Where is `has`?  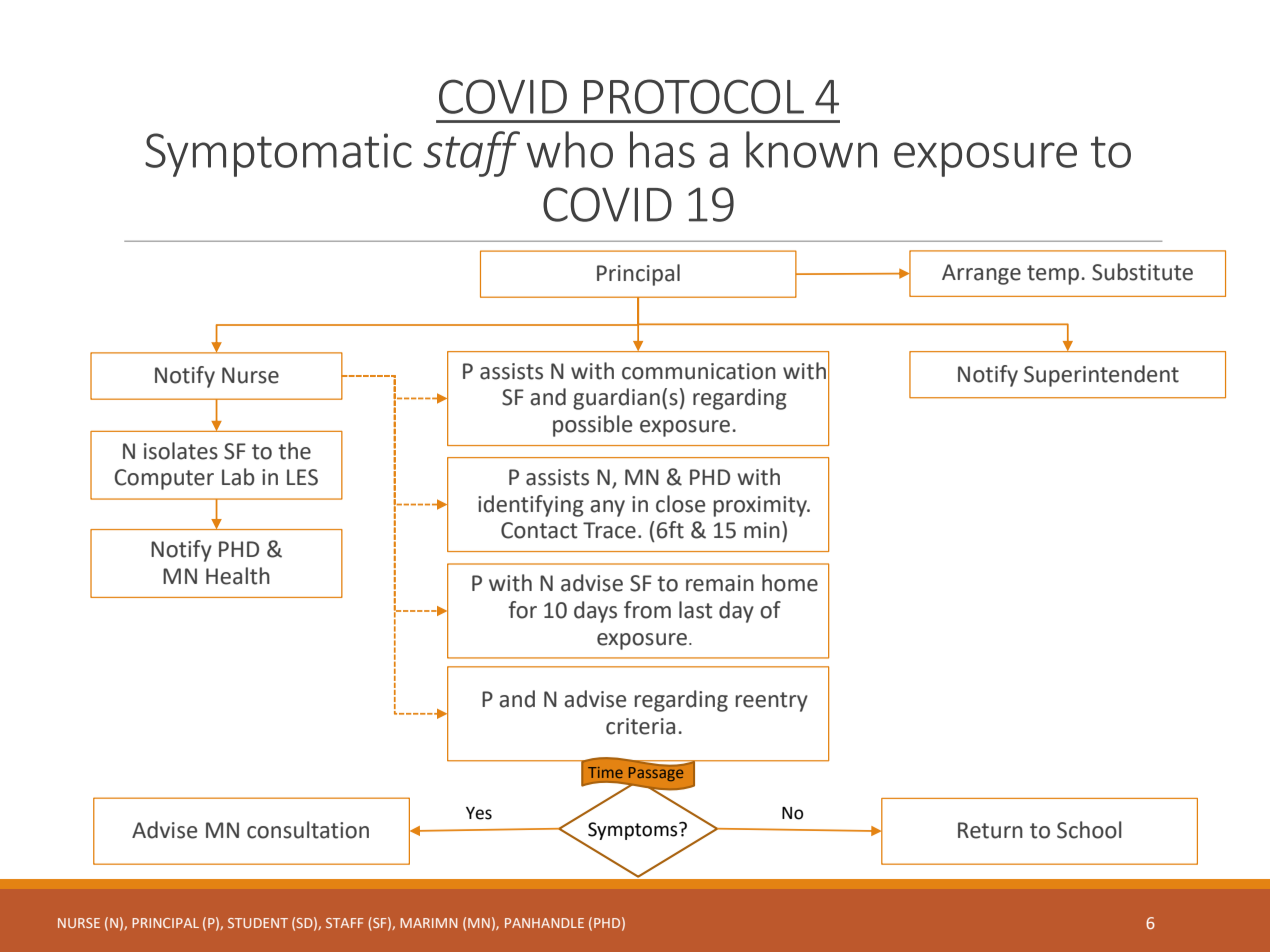 has is located at coordinates (662, 149).
